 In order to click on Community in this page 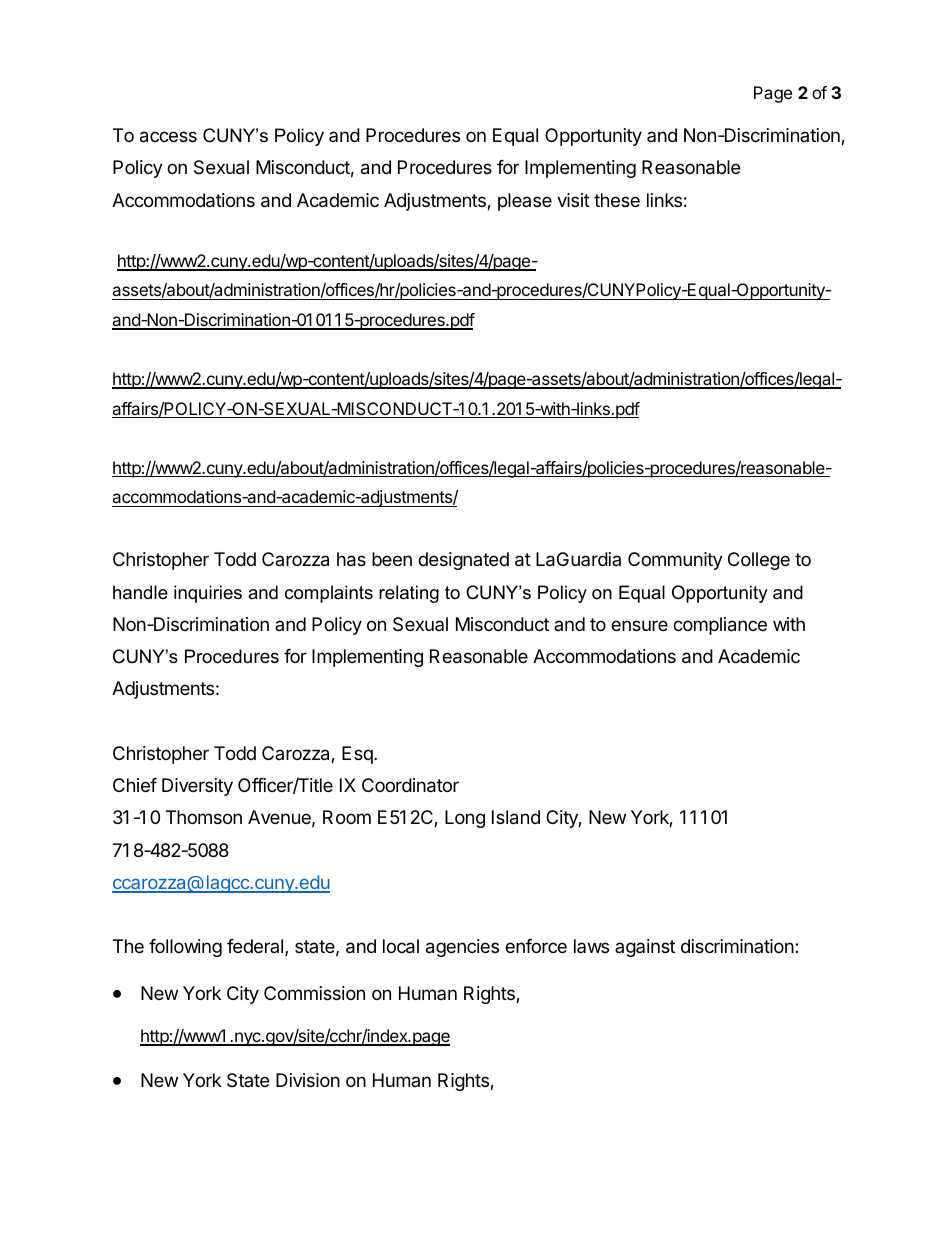, I will do `click(675, 561)`.
